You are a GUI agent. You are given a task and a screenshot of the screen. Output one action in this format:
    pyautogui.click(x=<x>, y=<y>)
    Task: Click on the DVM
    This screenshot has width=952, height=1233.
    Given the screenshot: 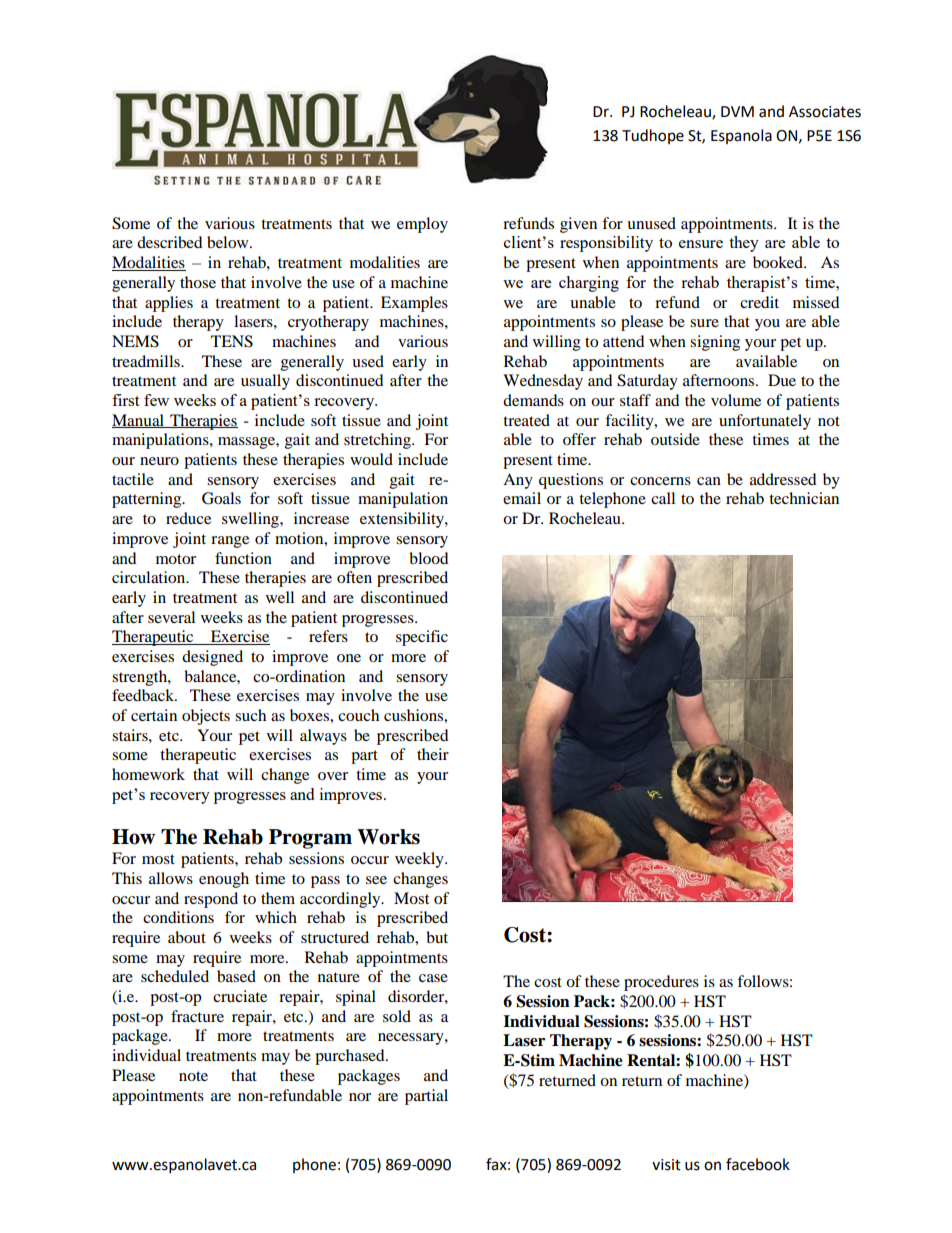 What is the action you would take?
    pyautogui.click(x=737, y=111)
